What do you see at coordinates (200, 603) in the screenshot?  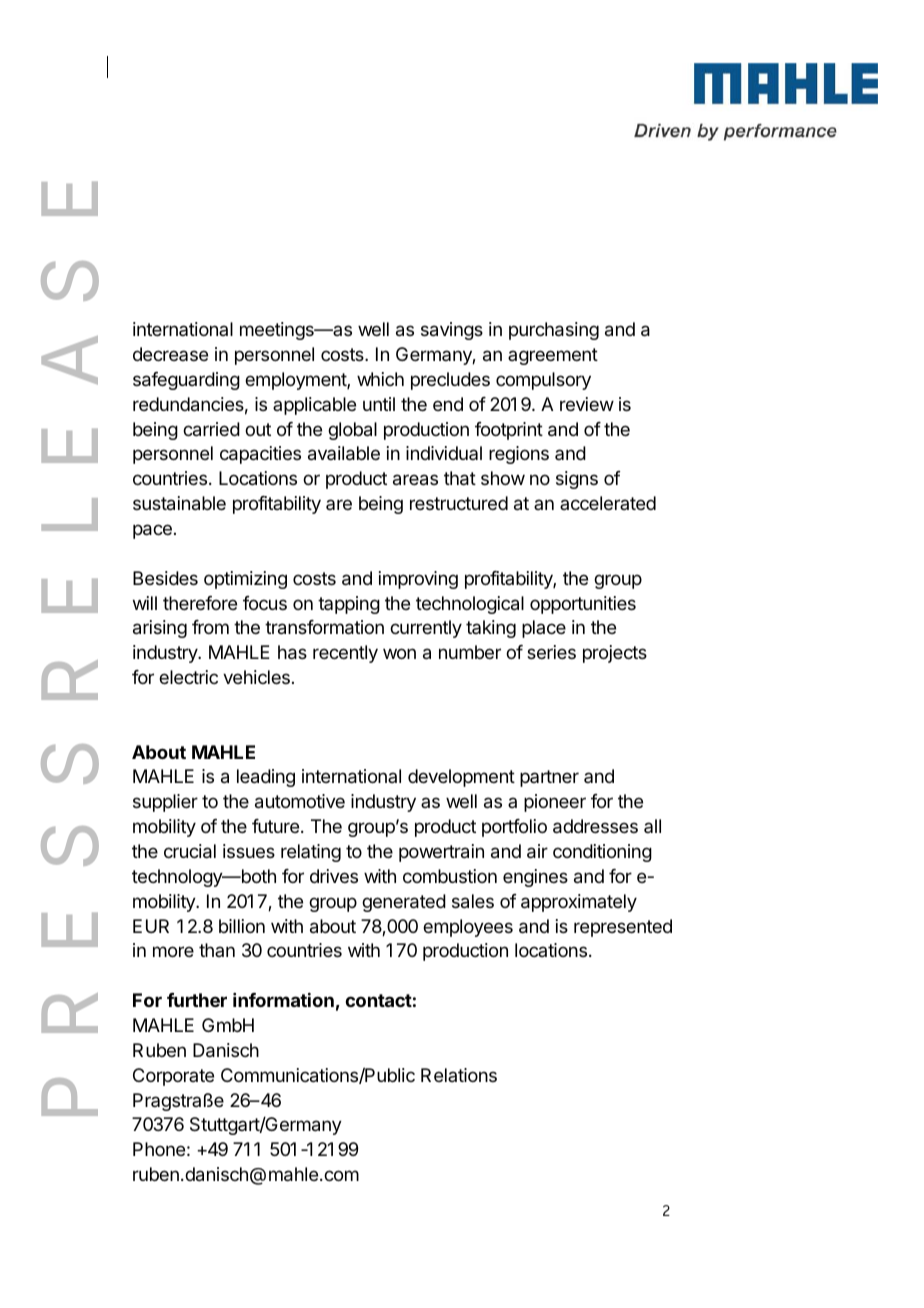 I see `therefore` at bounding box center [200, 603].
